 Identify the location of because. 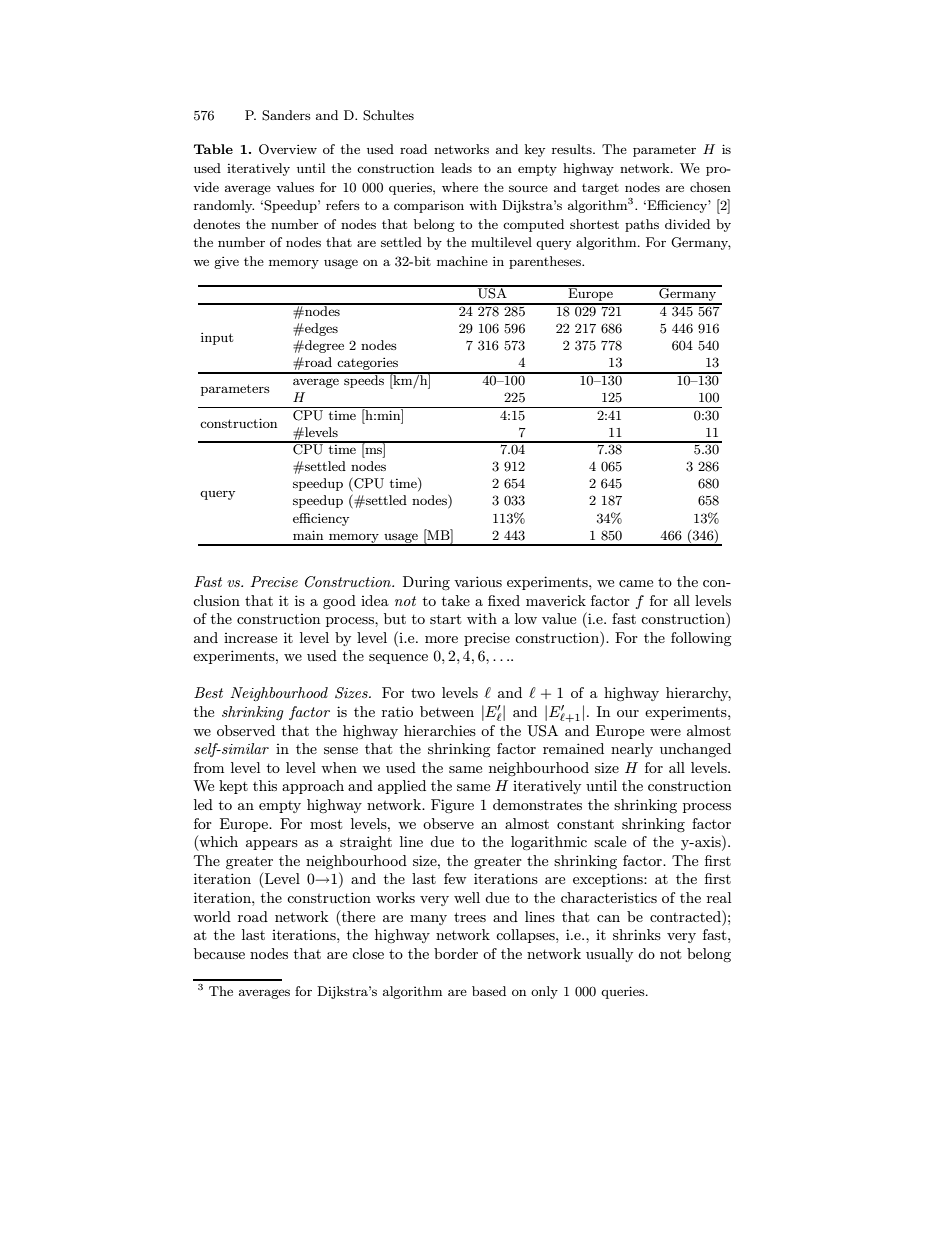
(219, 953).
